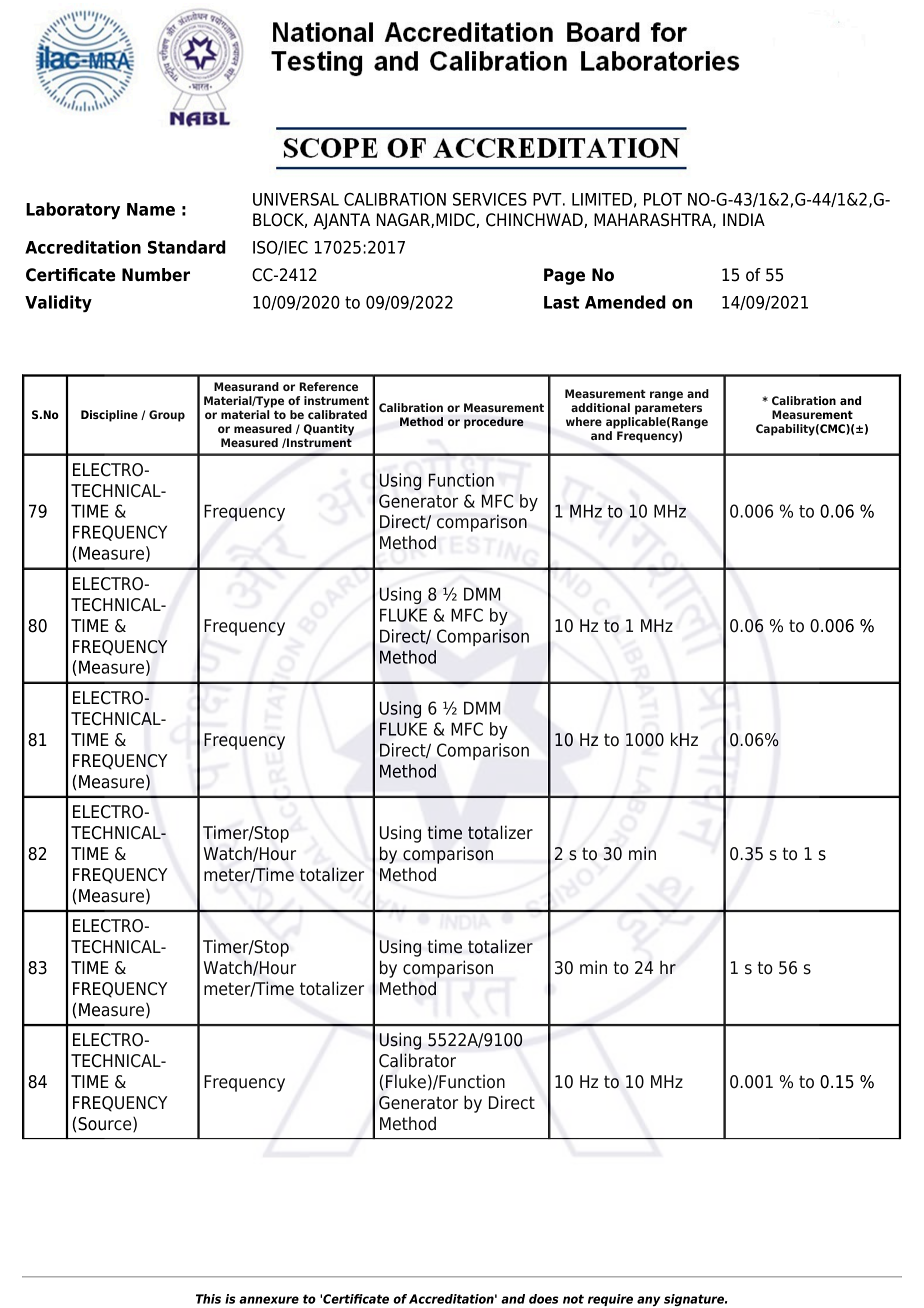 Image resolution: width=924 pixels, height=1308 pixels. Describe the element at coordinates (109, 416) in the document. I see `Discipline` at that location.
